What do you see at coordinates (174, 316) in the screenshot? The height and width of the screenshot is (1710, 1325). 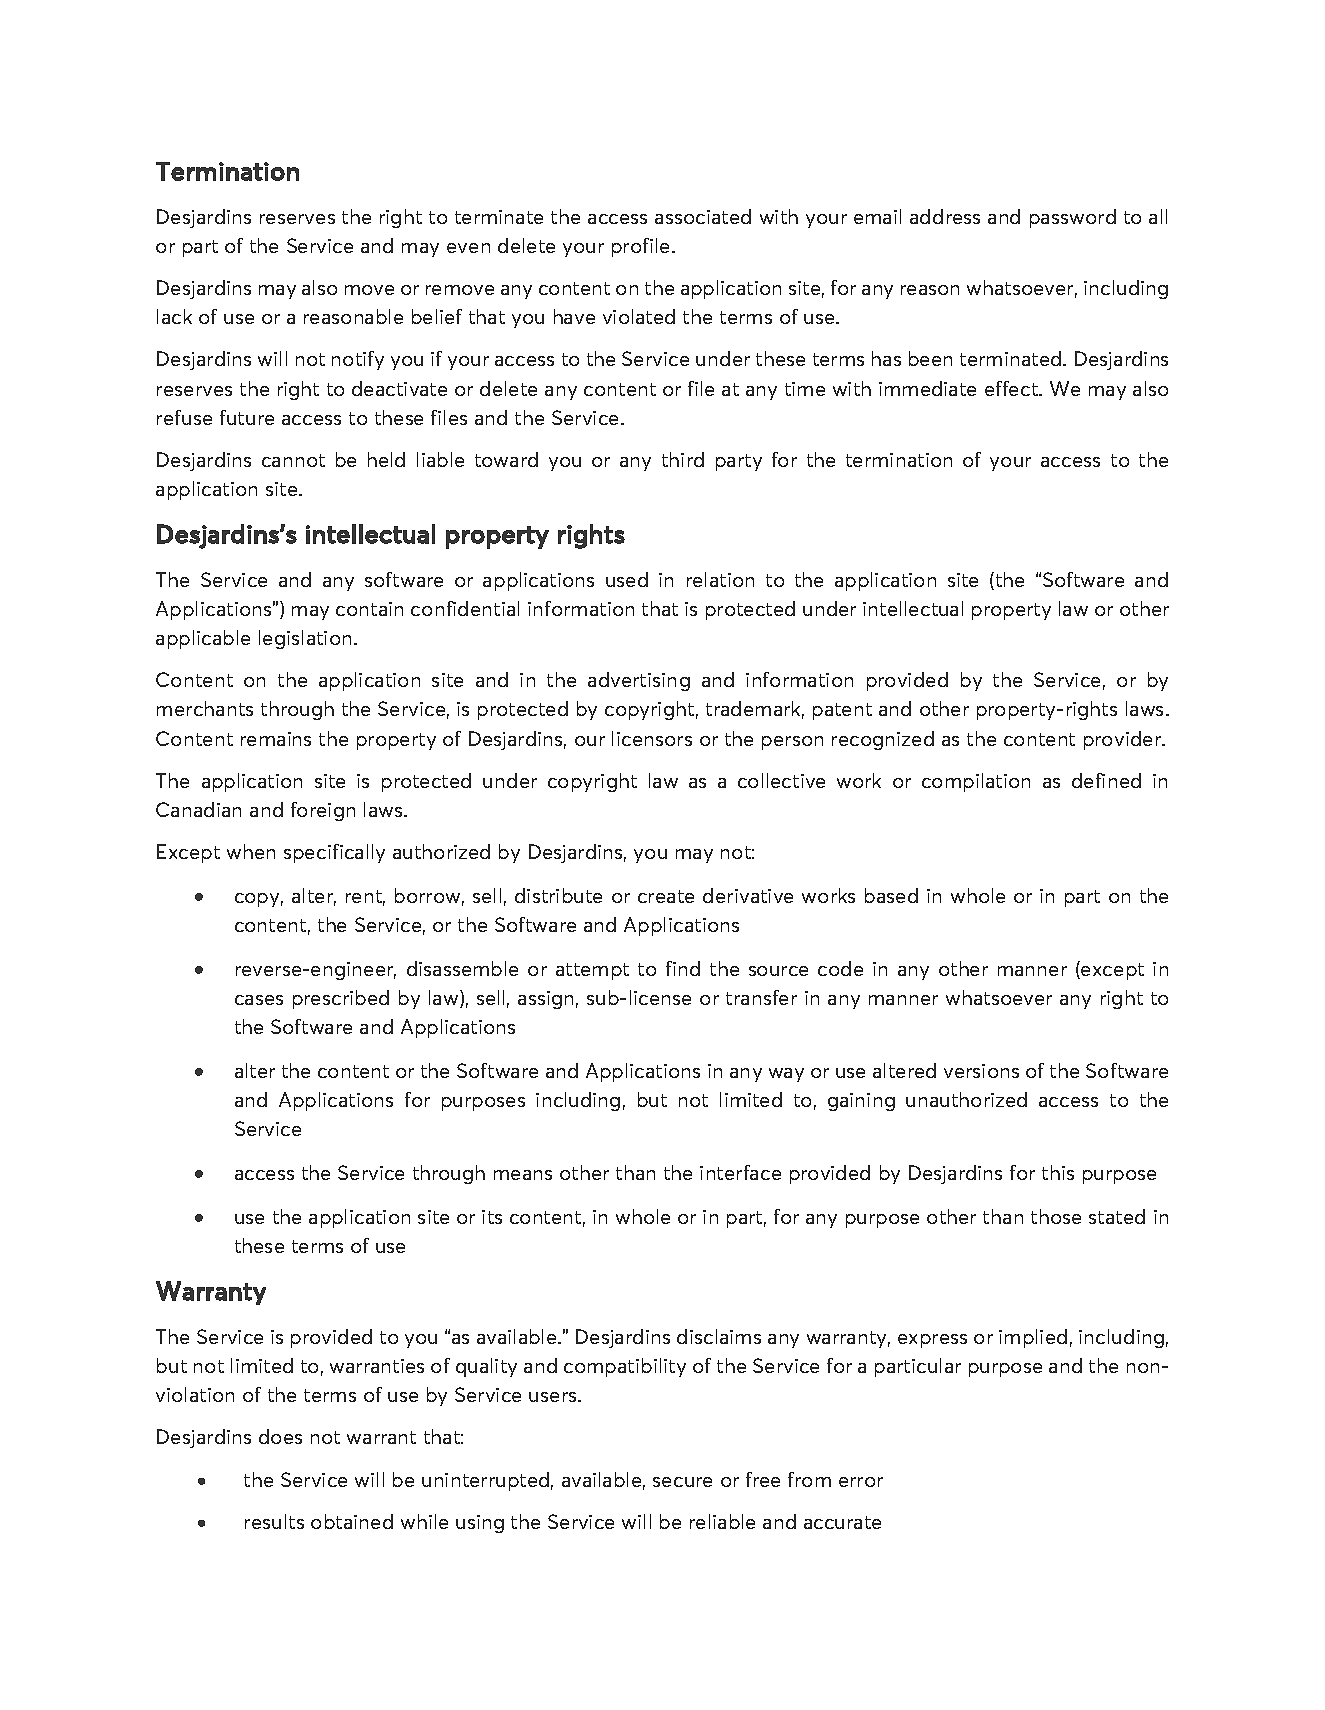 I see `lack` at bounding box center [174, 316].
